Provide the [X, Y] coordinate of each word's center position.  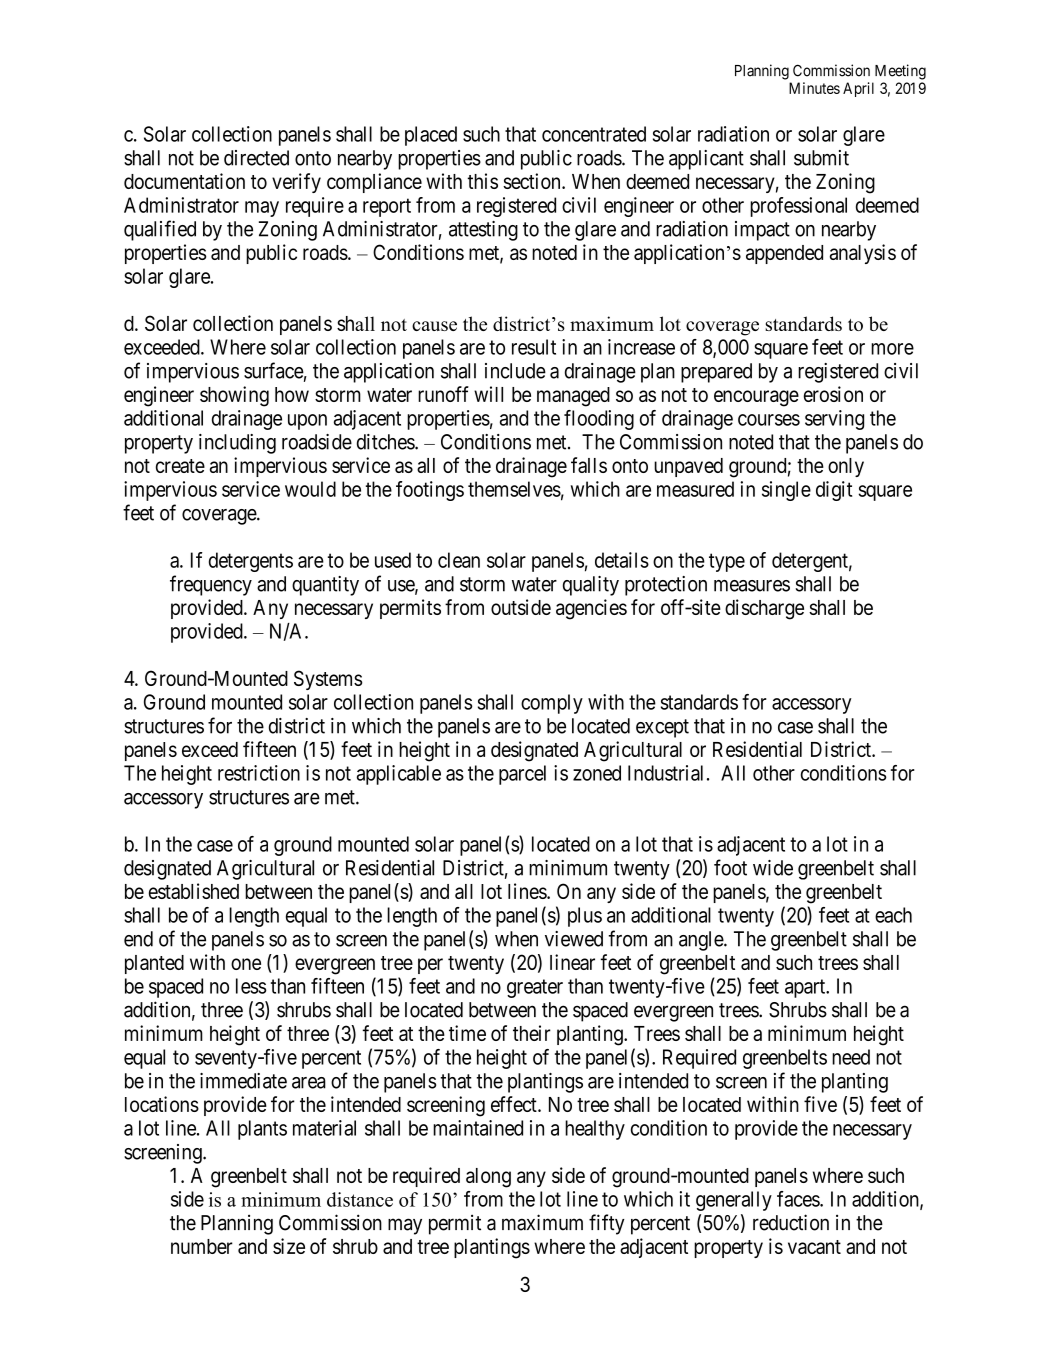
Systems [328, 680]
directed [256, 158]
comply [552, 704]
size [289, 1246]
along [488, 1178]
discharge [764, 609]
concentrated [594, 134]
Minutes [814, 88]
